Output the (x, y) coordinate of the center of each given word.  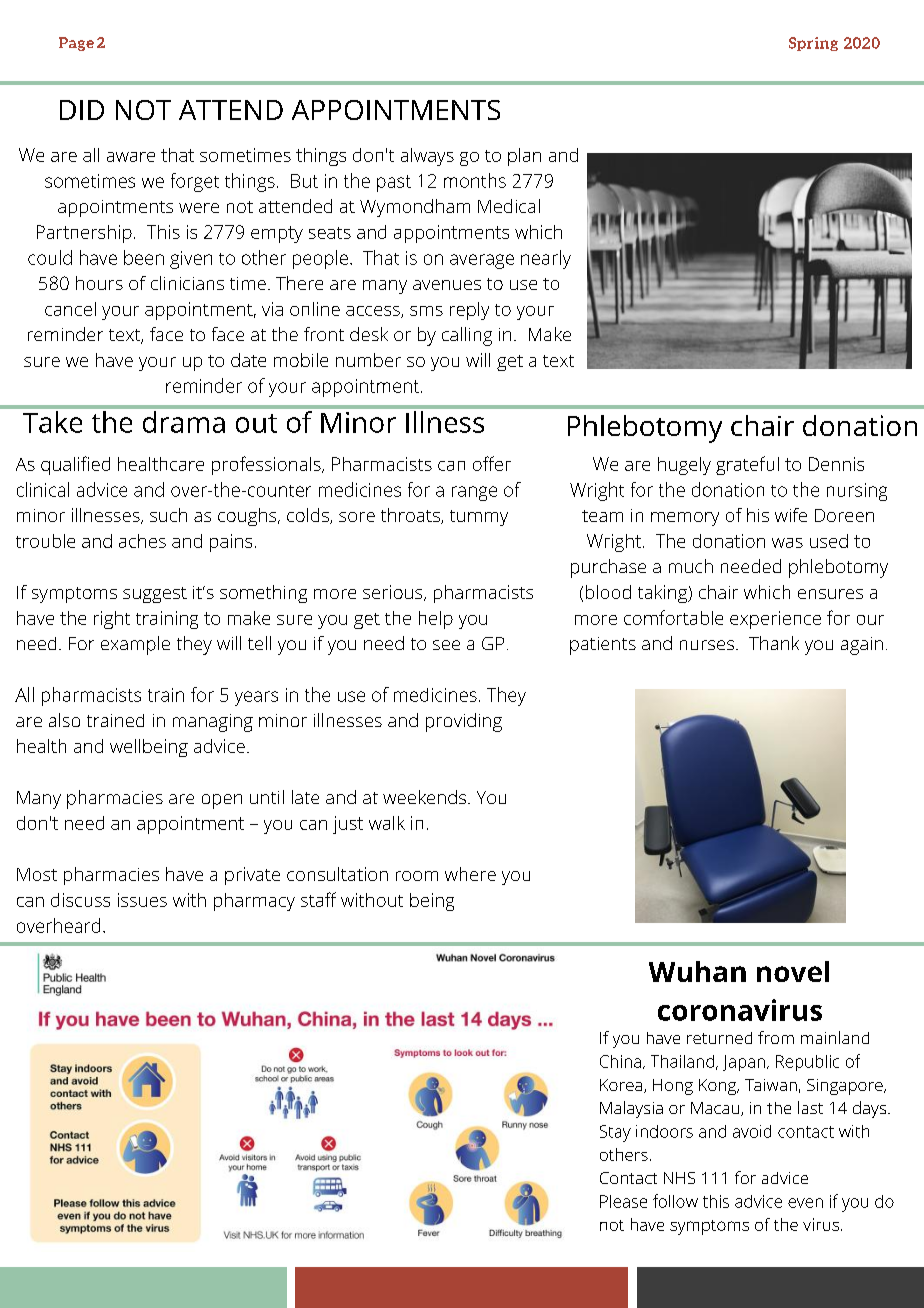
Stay (615, 1133)
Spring (813, 44)
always (427, 157)
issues (142, 900)
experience (775, 620)
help (436, 620)
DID (82, 110)
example (135, 645)
